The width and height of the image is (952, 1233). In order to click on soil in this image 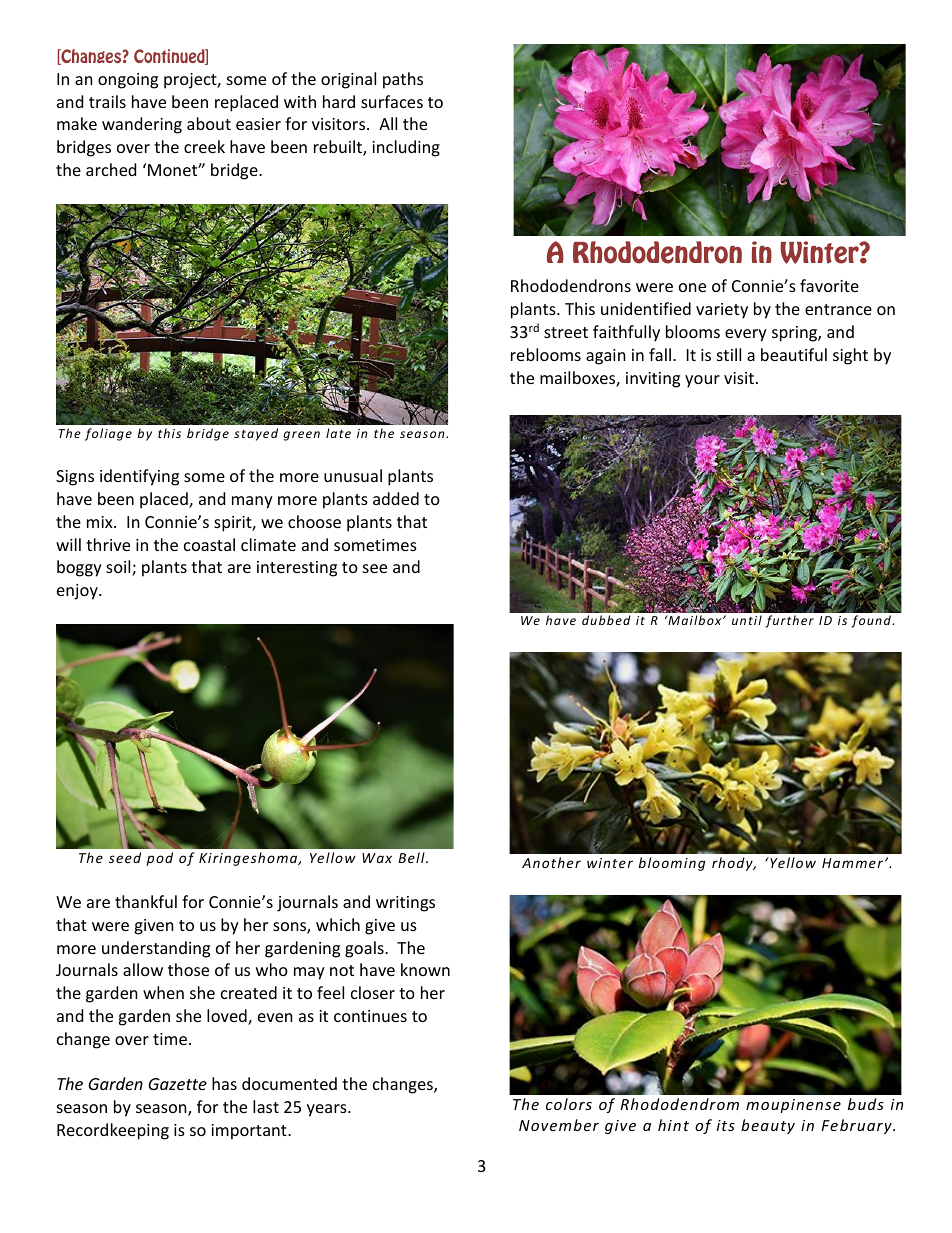, I will do `click(119, 568)`.
